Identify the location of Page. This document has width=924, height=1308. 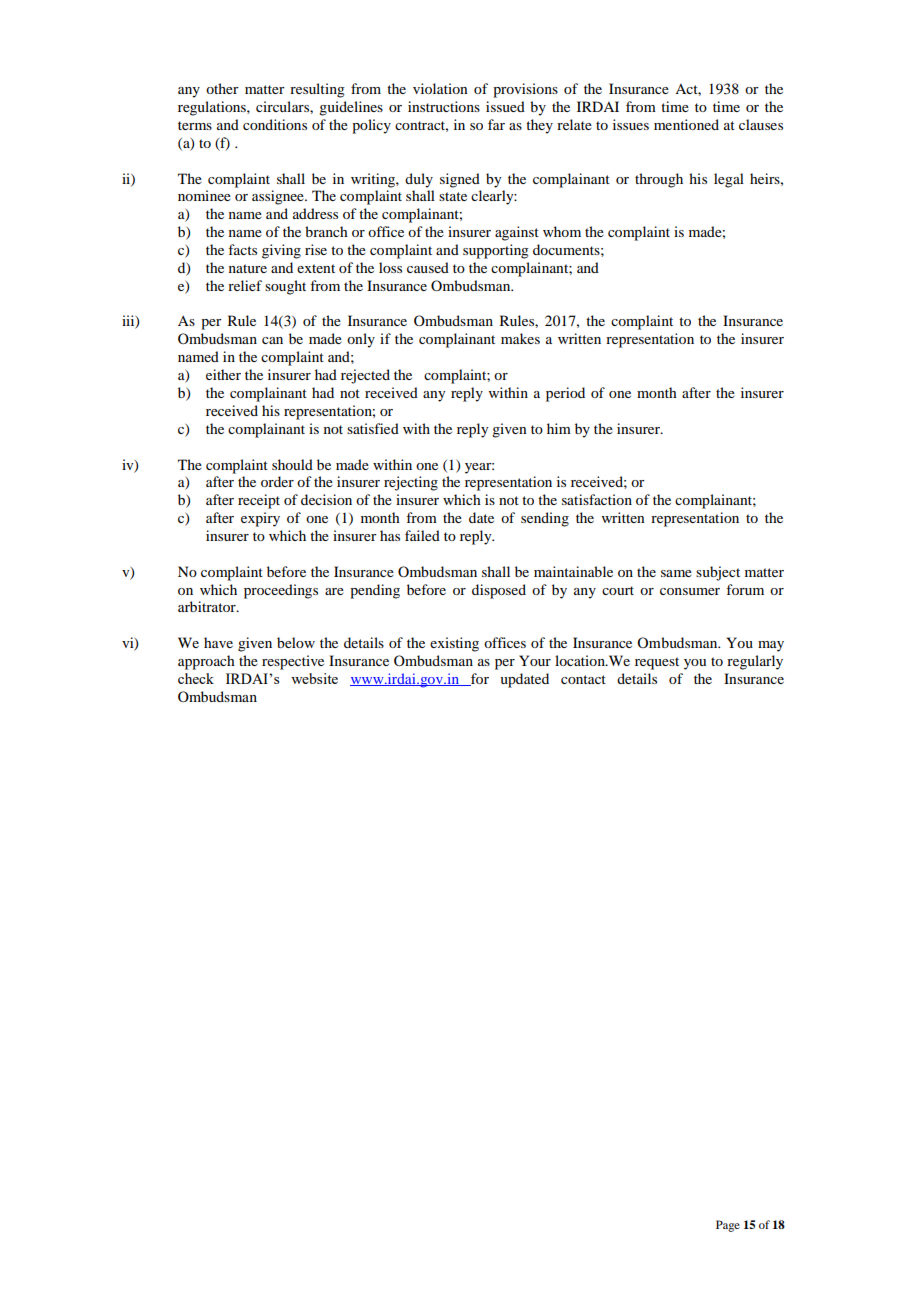
(728, 1226).
